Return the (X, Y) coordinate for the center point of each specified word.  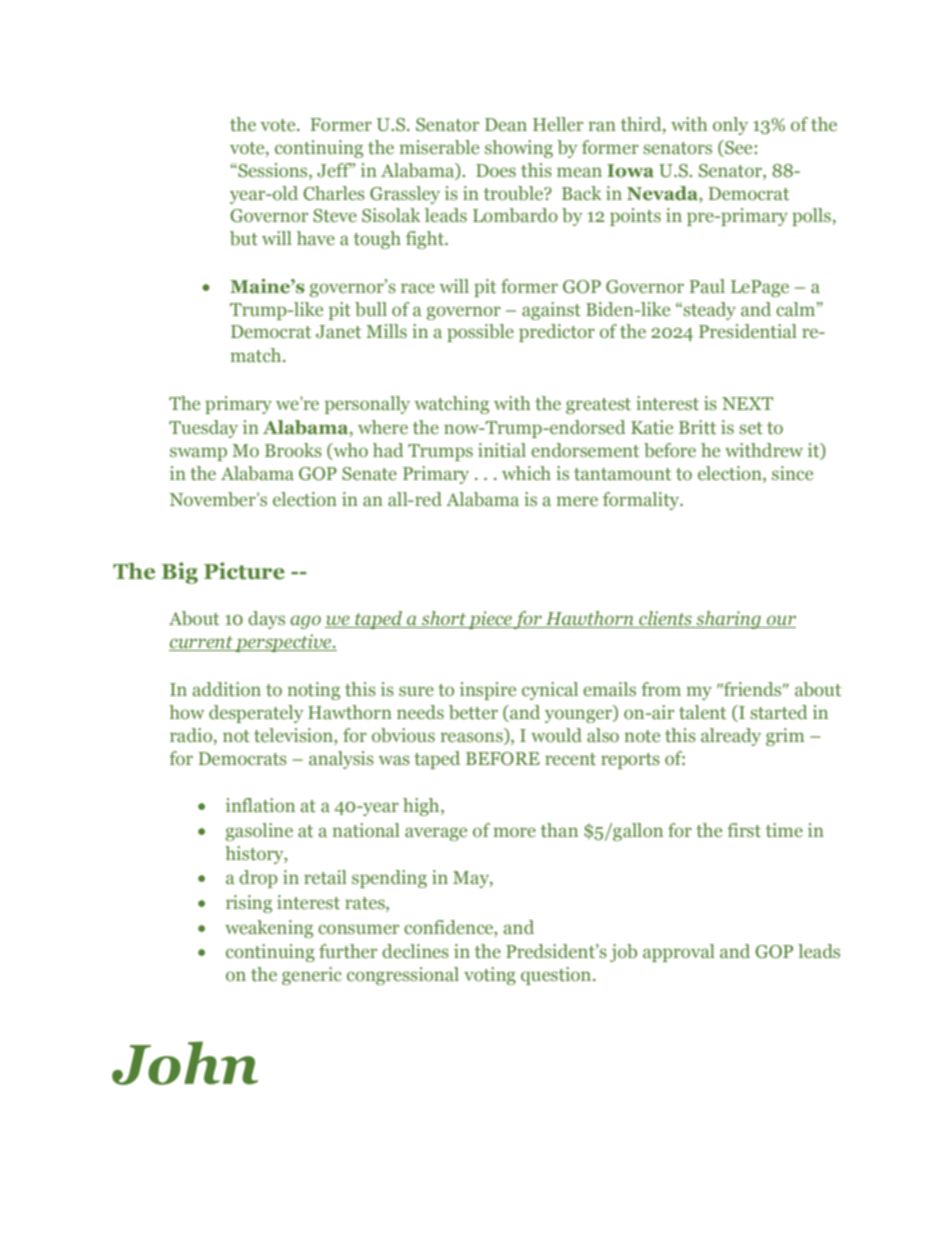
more (514, 832)
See (739, 147)
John (185, 1063)
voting (490, 976)
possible (480, 333)
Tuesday (203, 429)
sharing (728, 620)
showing (519, 149)
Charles (334, 193)
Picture (244, 571)
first (744, 830)
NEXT (747, 403)
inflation (260, 805)
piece (490, 620)
